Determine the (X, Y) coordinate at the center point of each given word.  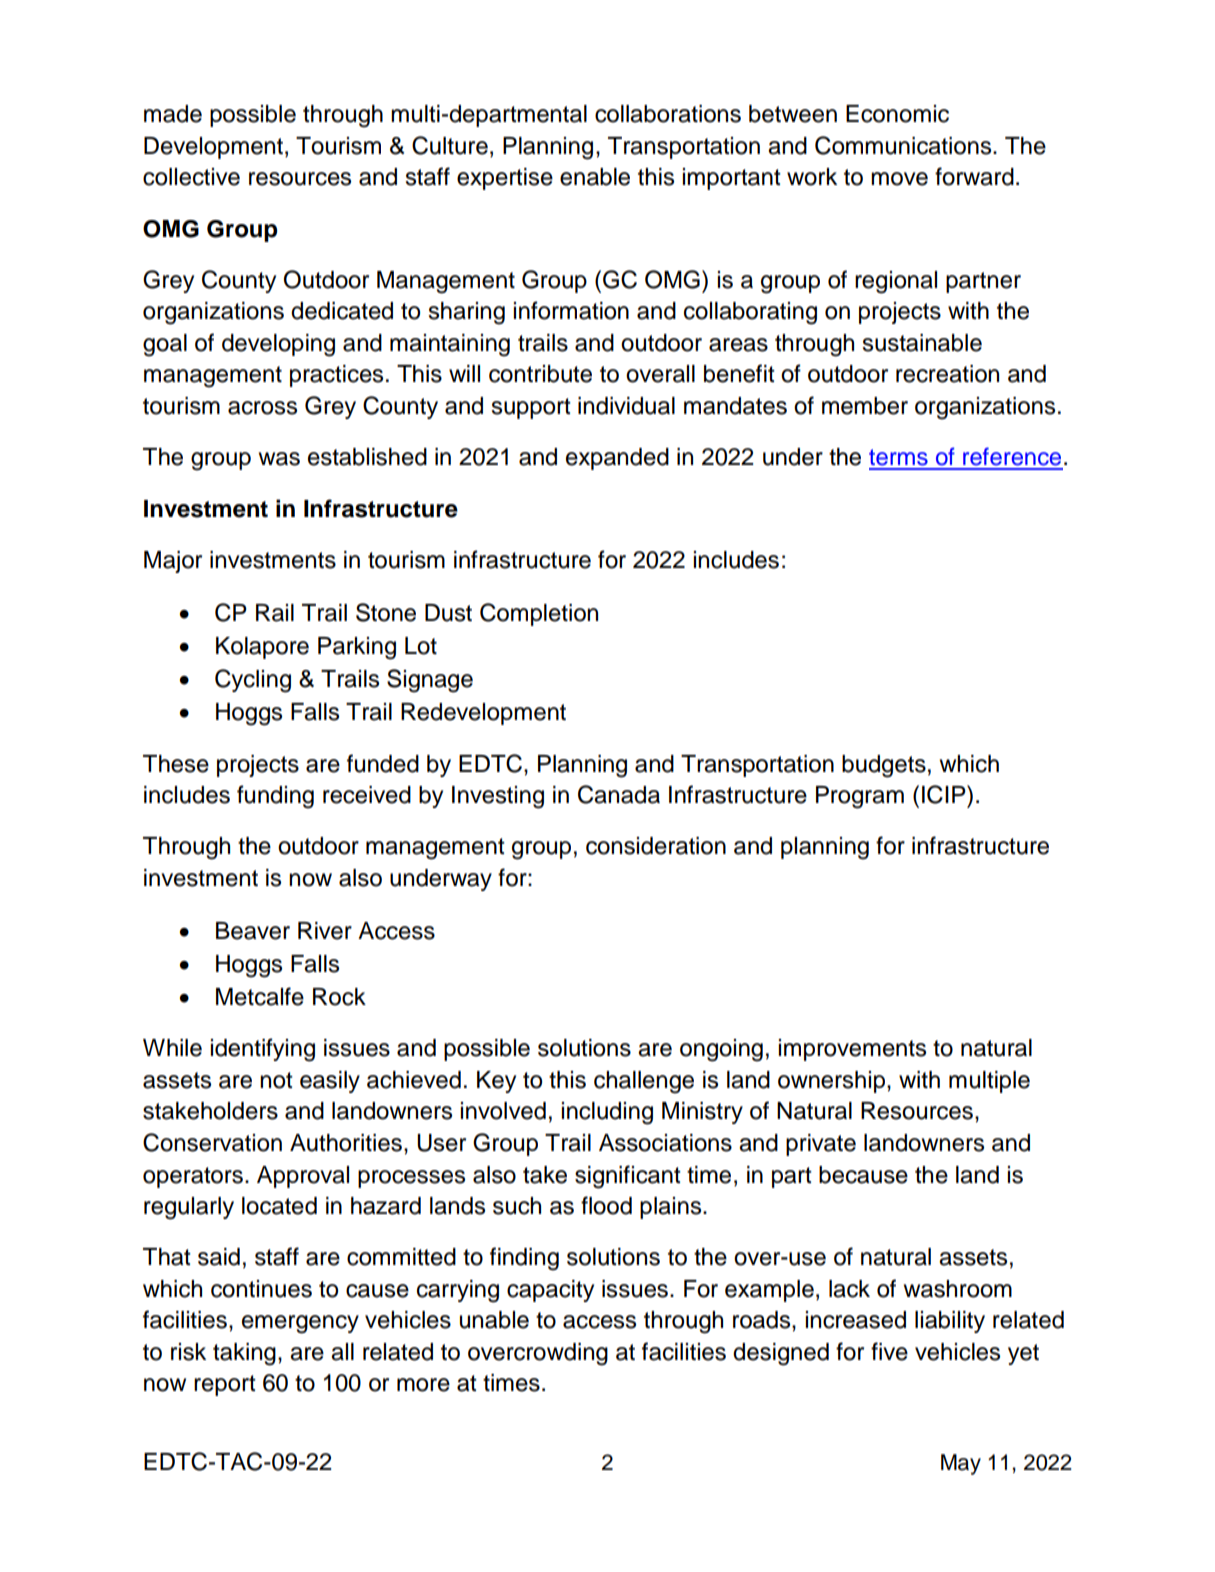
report (225, 1385)
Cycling (253, 681)
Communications (904, 145)
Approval (303, 1177)
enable (595, 177)
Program (860, 797)
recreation (947, 374)
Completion (539, 614)
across (262, 408)
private (821, 1145)
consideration (656, 846)
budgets (884, 766)
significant (628, 1177)
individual (626, 406)
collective (191, 177)
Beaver (253, 931)
